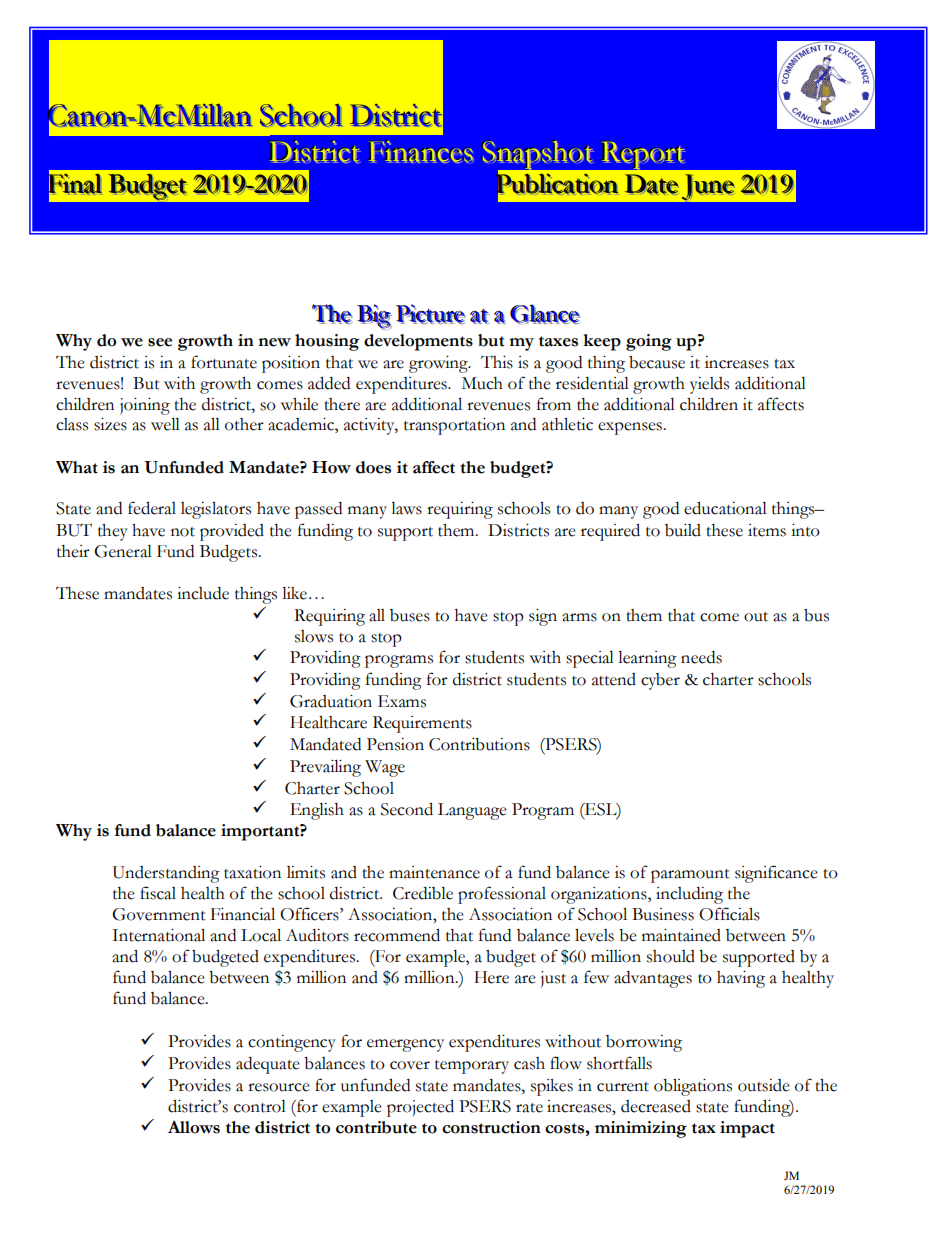  What do you see at coordinates (693, 1087) in the document?
I see `obligations` at bounding box center [693, 1087].
